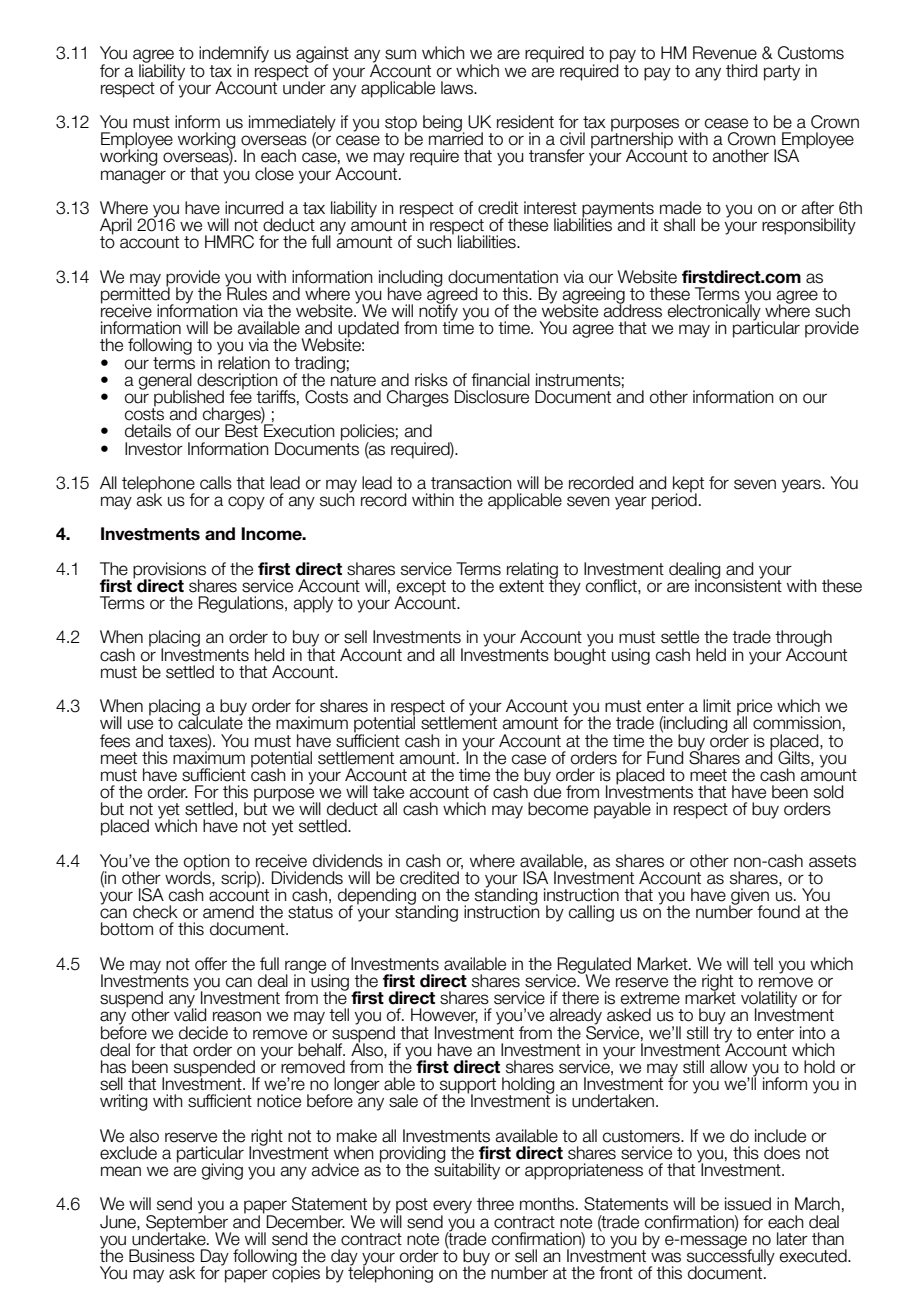 This screenshot has height=1311, width=924. Describe the element at coordinates (468, 1087) in the screenshot. I see `support` at that location.
